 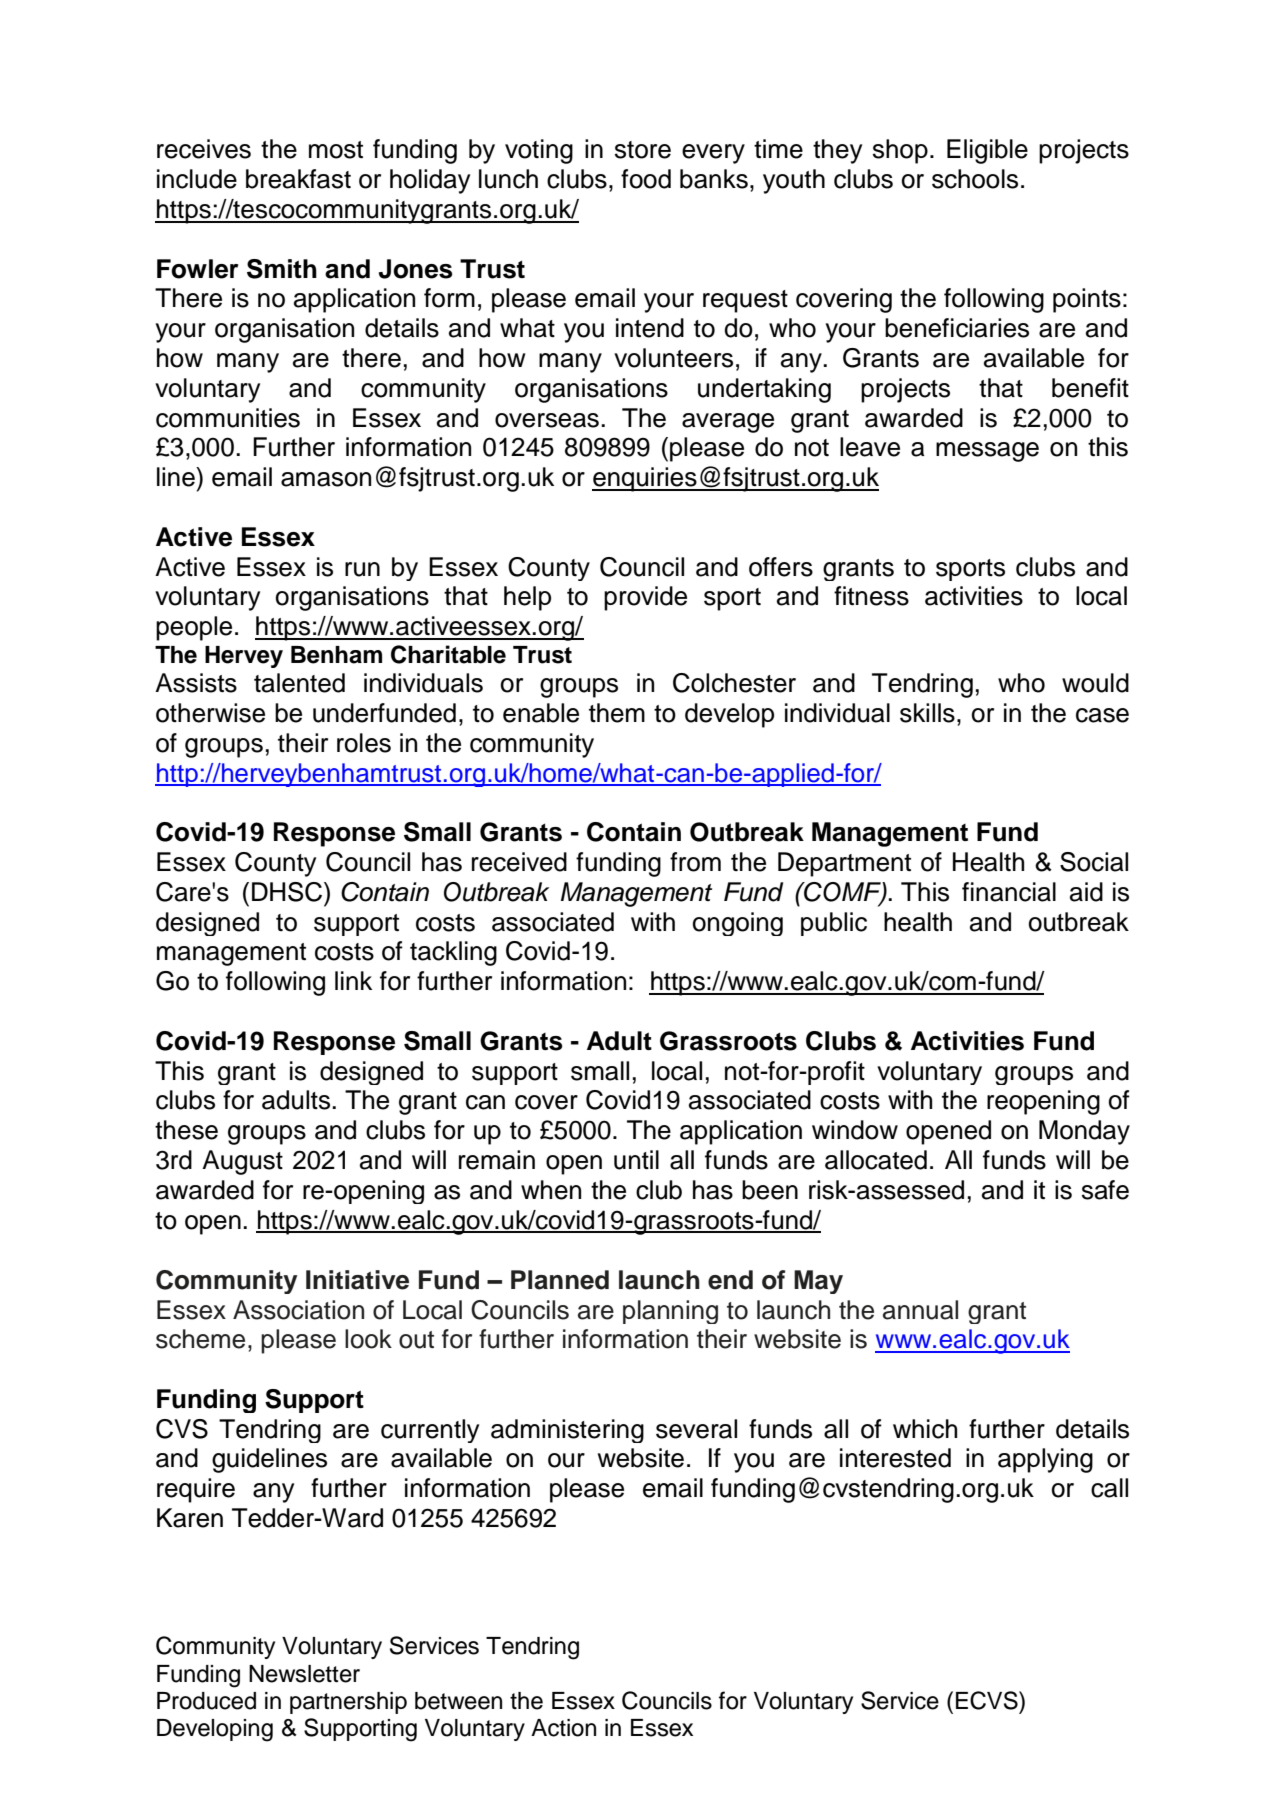 I want to click on schools, so click(x=975, y=179).
